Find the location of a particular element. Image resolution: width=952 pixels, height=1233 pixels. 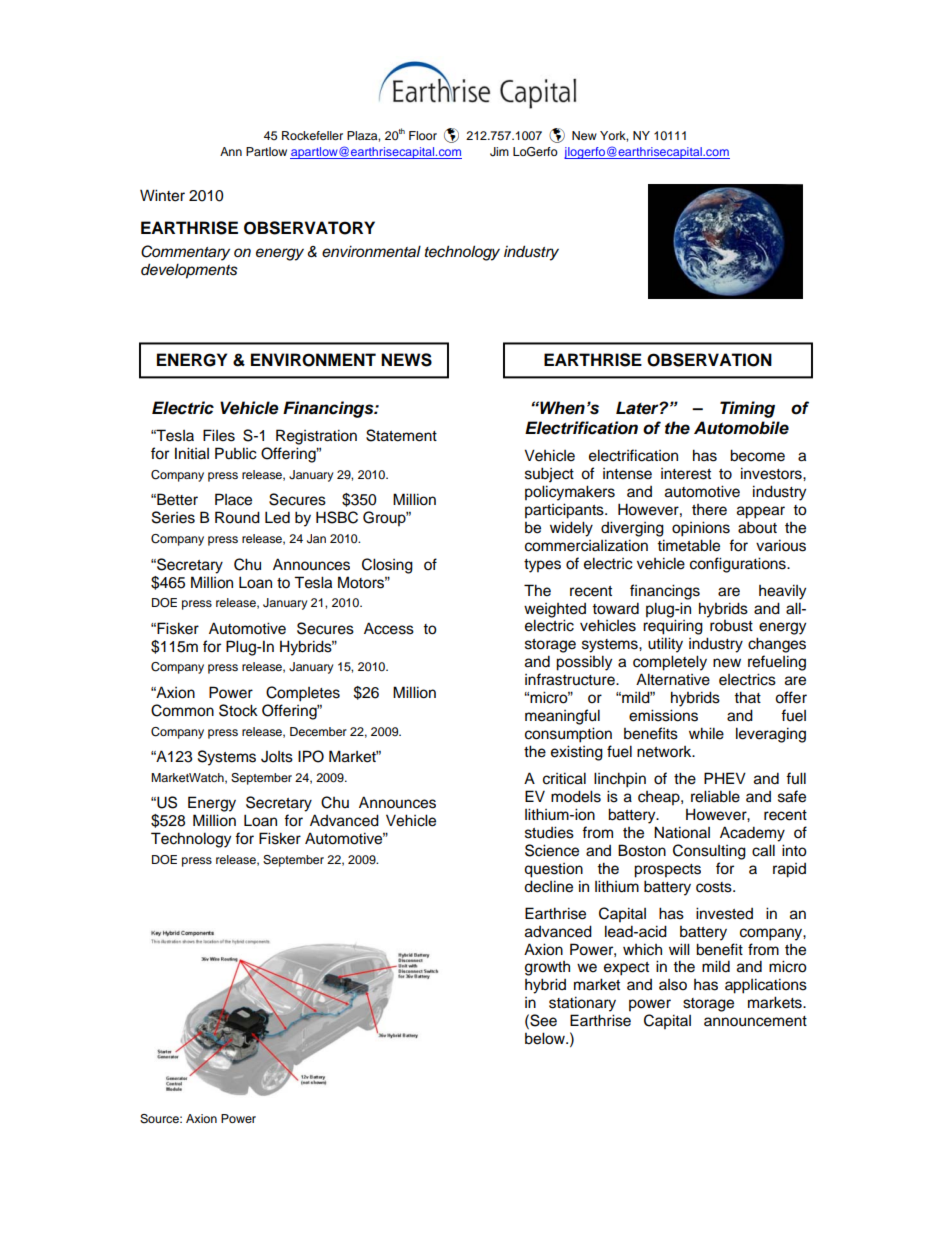

announcement is located at coordinates (755, 1021).
